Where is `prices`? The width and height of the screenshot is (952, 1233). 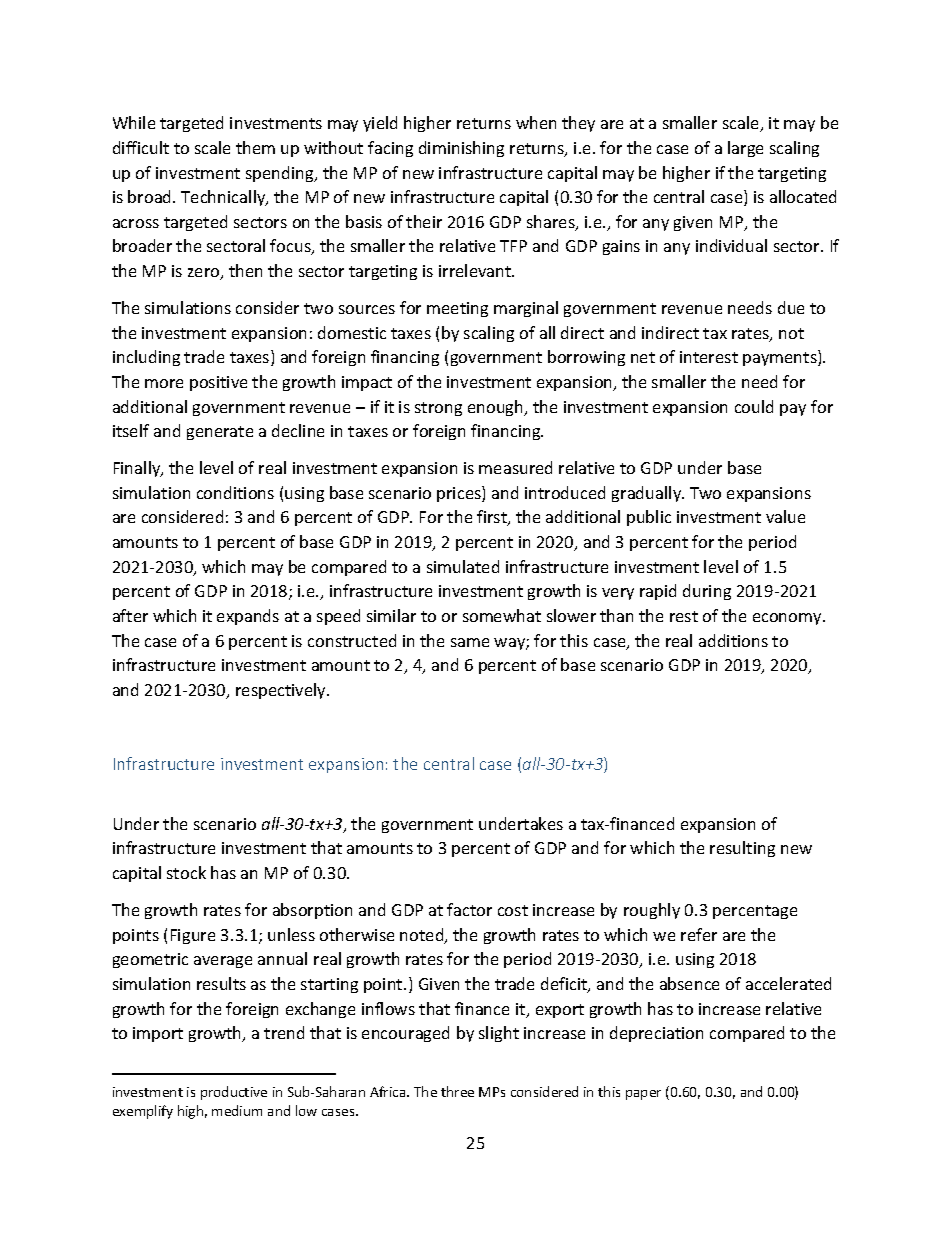
prices is located at coordinates (460, 494).
